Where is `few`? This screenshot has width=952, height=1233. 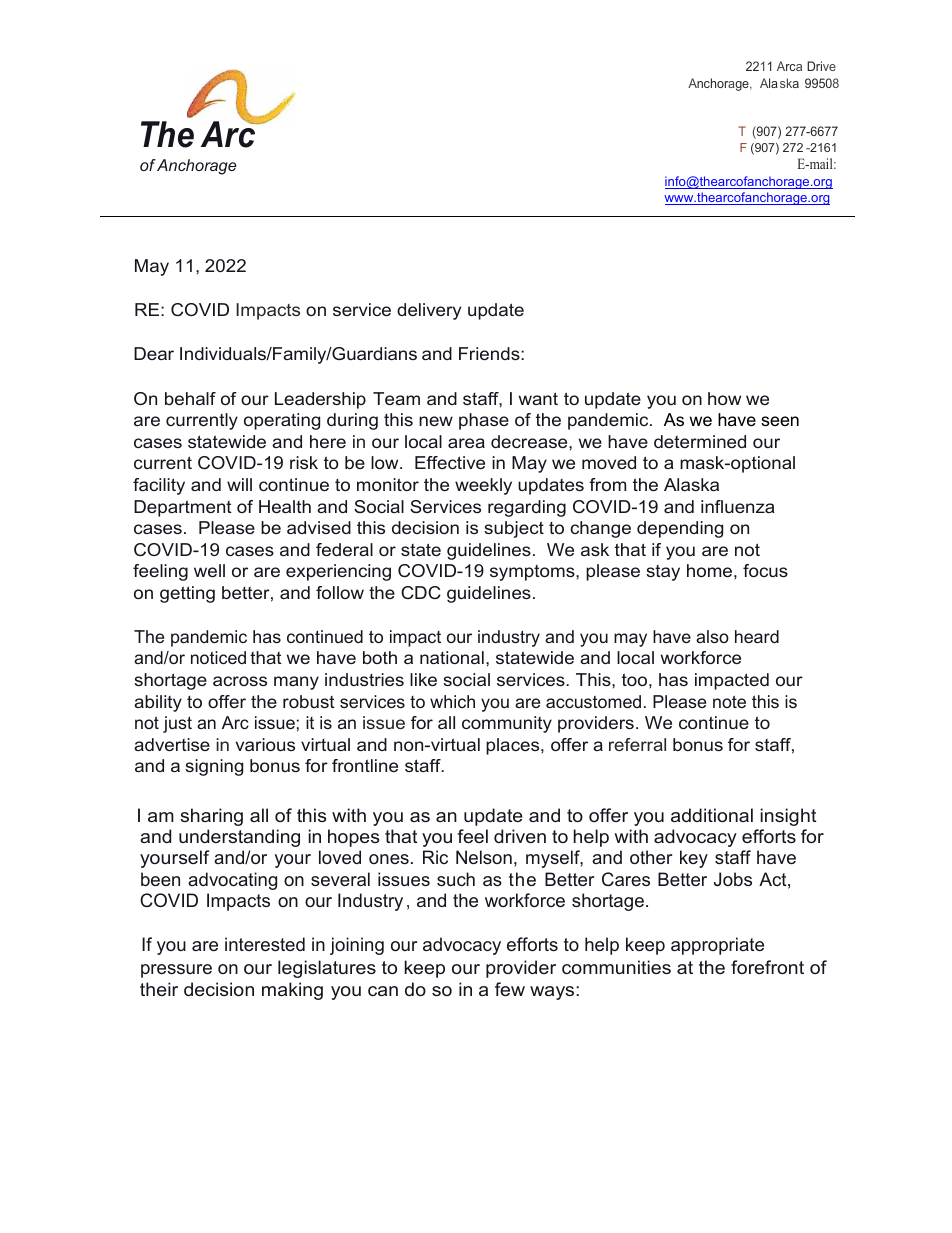
few is located at coordinates (510, 989).
